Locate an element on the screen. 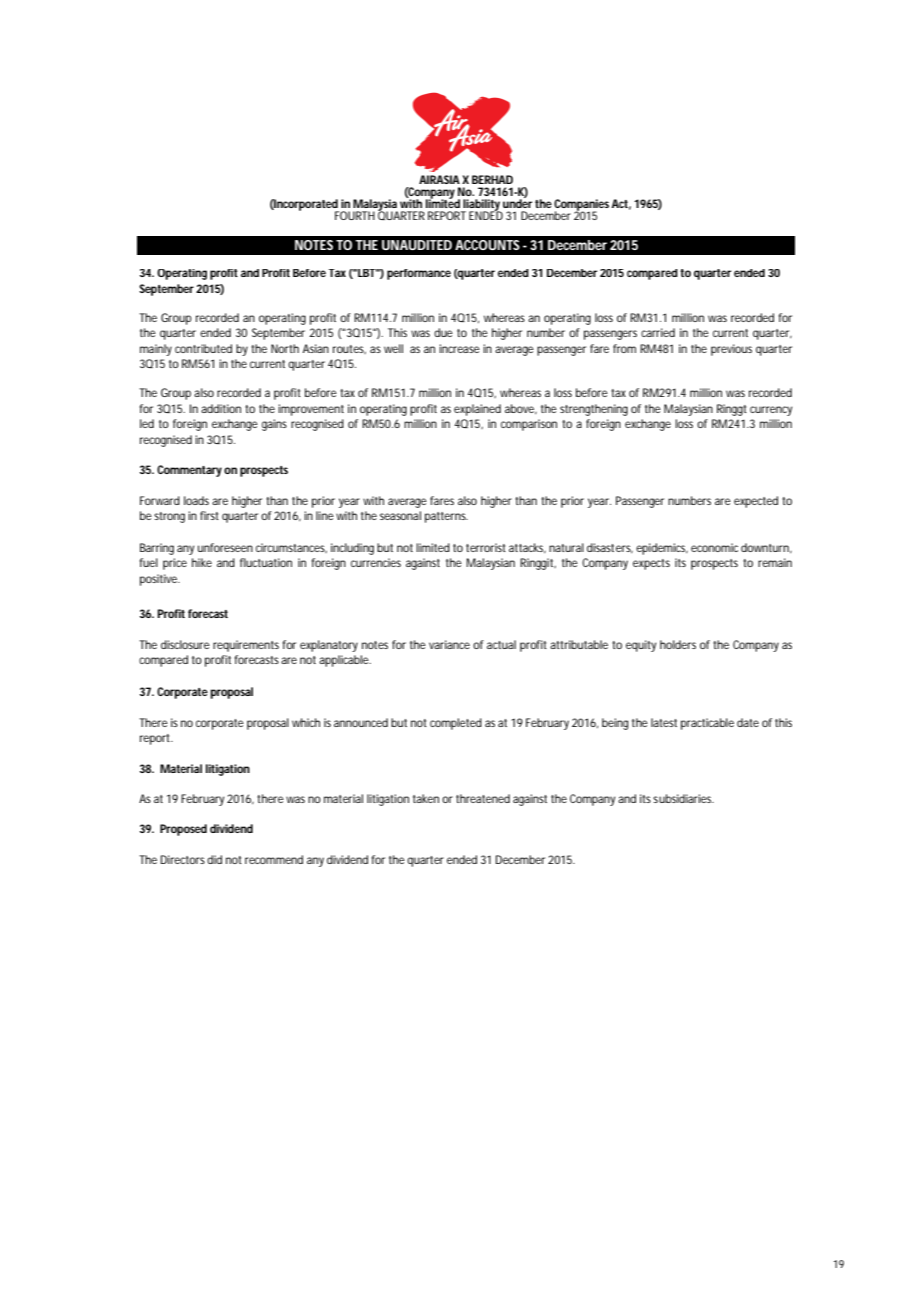 This screenshot has width=924, height=1308. Proposed is located at coordinates (183, 830).
